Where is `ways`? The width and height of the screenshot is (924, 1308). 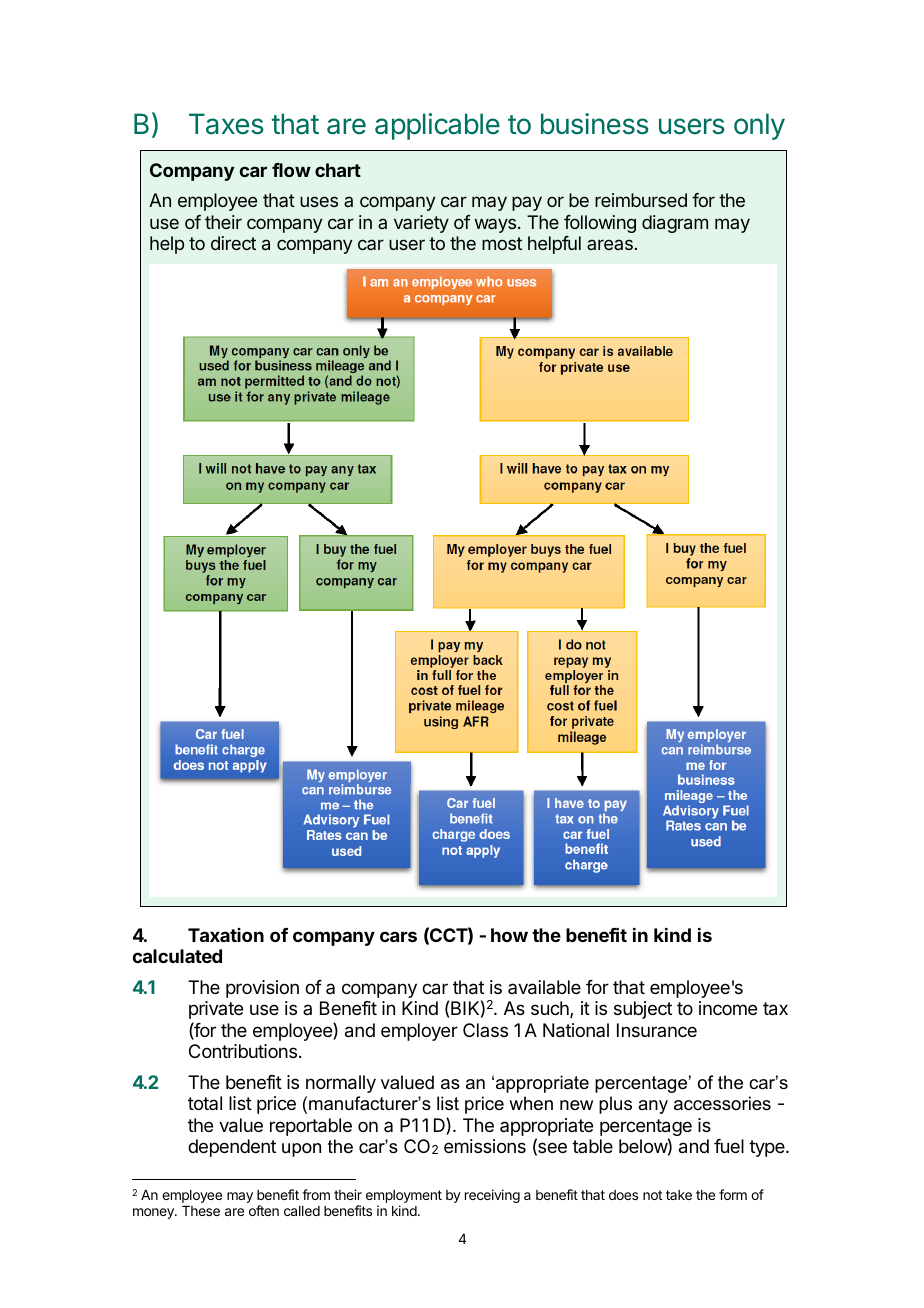 ways is located at coordinates (495, 225).
